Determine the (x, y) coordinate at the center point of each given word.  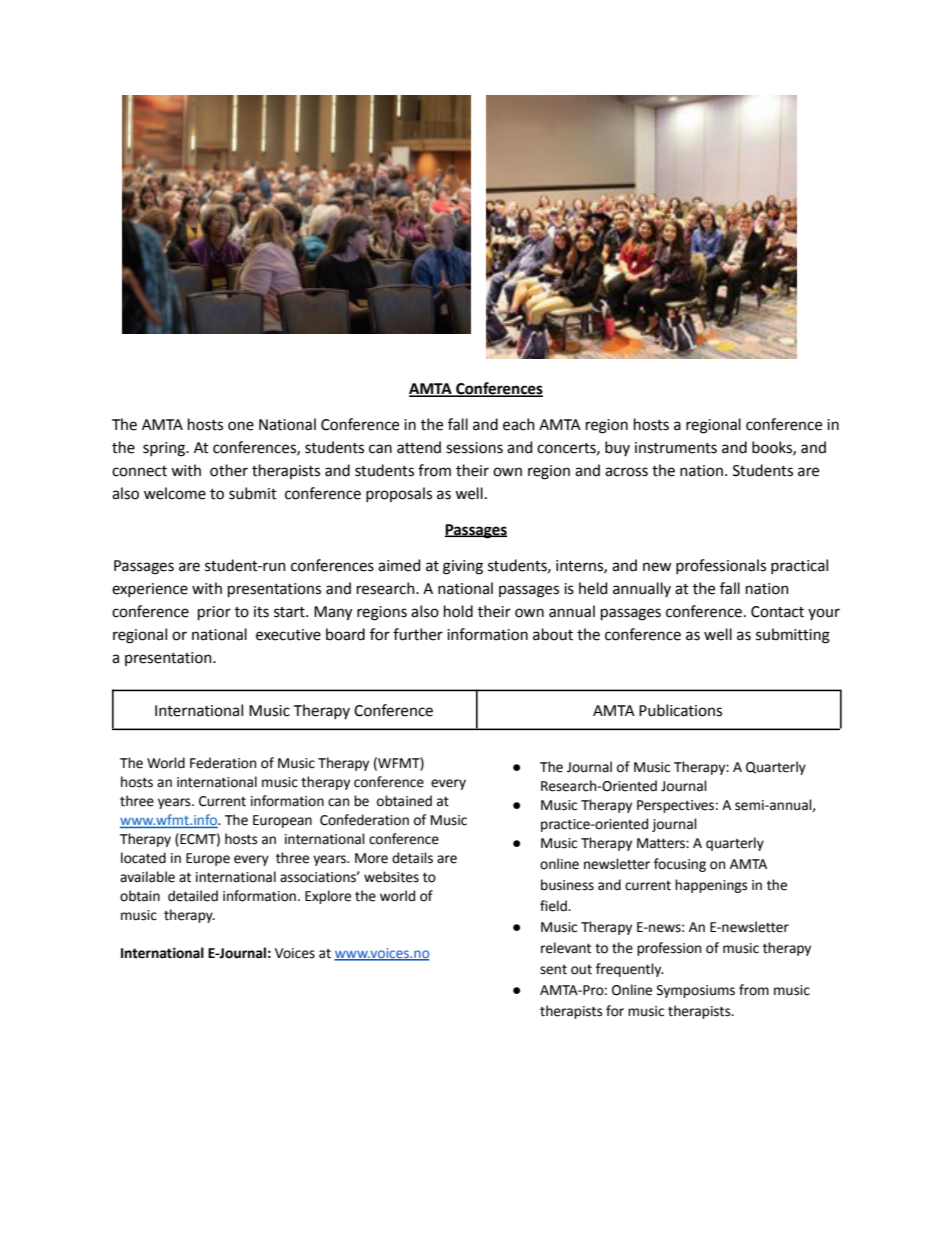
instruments (676, 448)
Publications (680, 710)
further (418, 634)
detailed (193, 896)
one (241, 426)
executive (288, 635)
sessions (474, 448)
